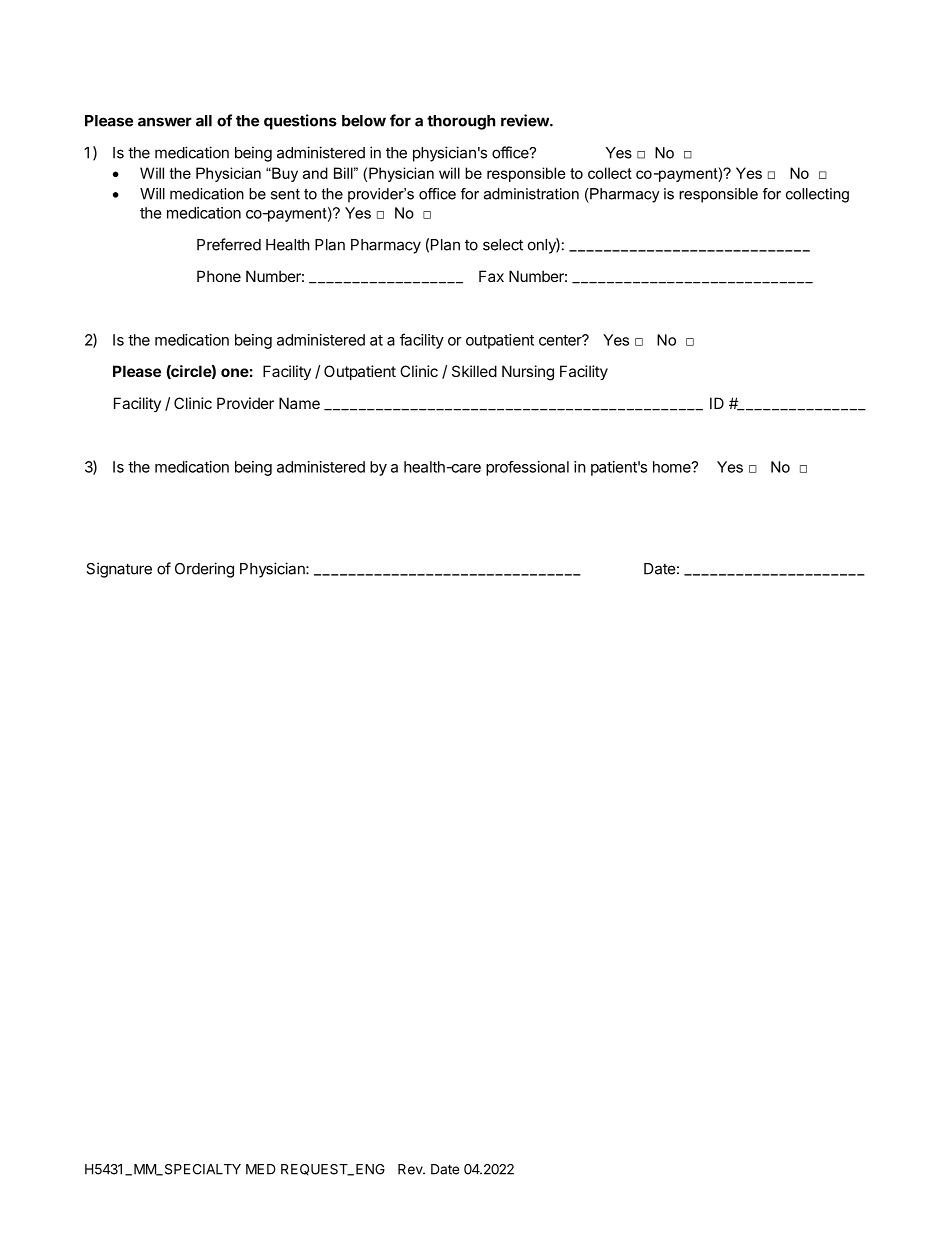 The image size is (952, 1233). Describe the element at coordinates (526, 120) in the screenshot. I see `review` at that location.
